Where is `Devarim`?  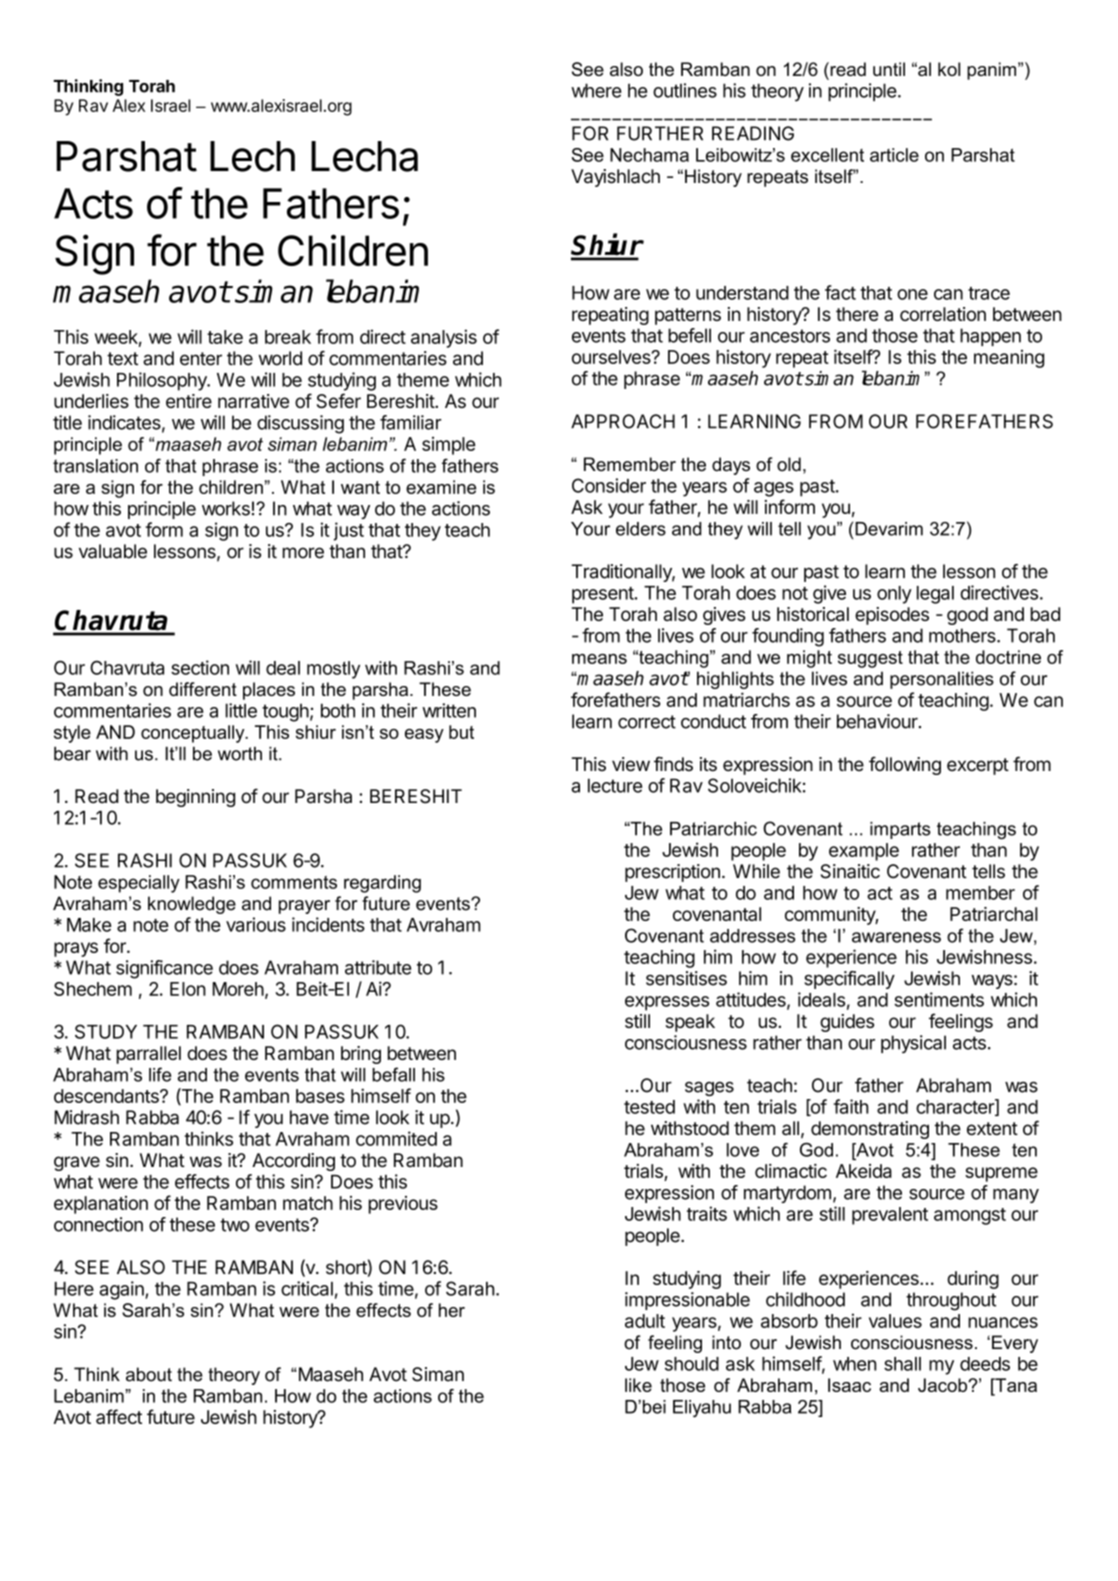
Devarim is located at coordinates (889, 529).
